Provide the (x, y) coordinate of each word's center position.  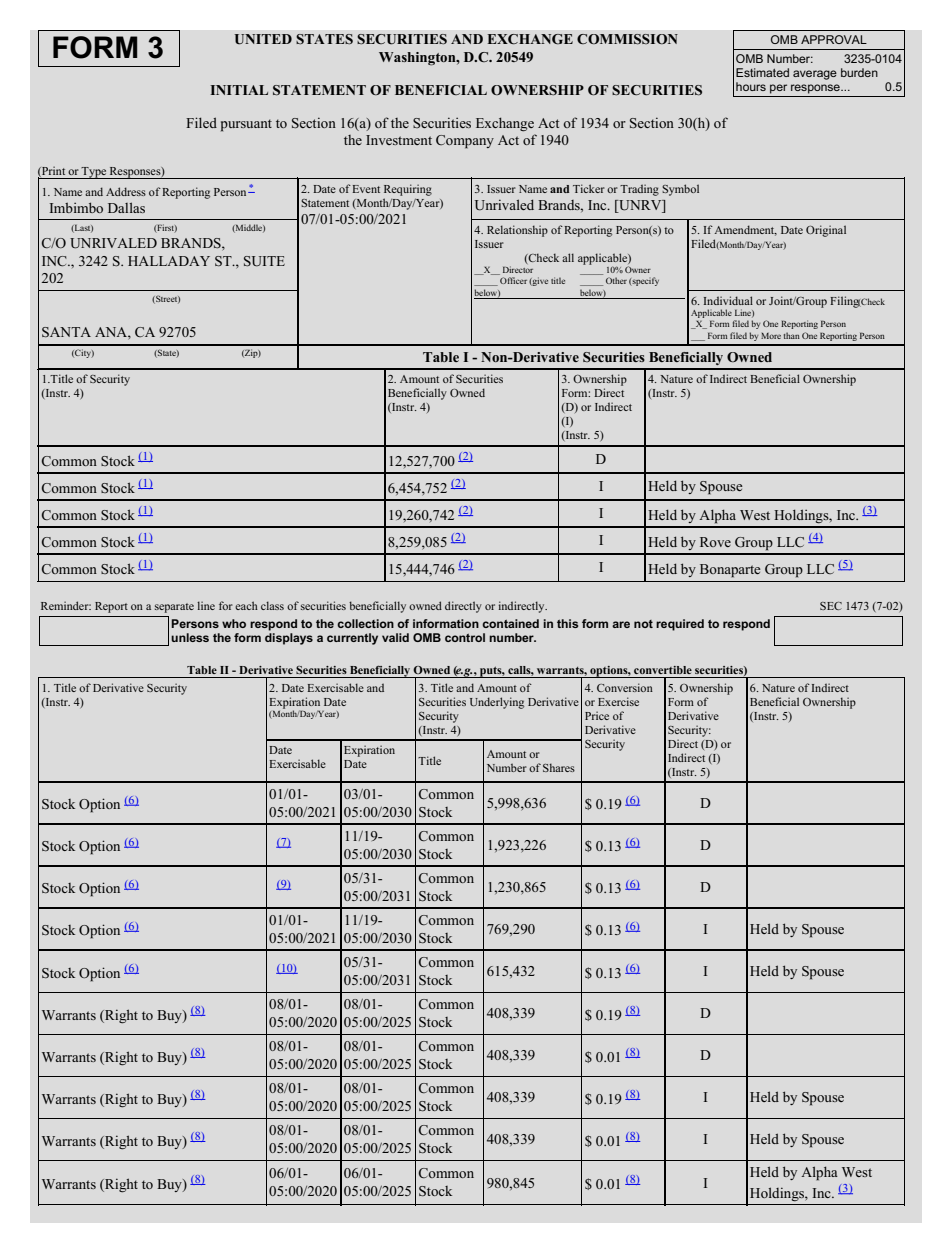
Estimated (762, 72)
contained (510, 623)
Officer (513, 280)
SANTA (66, 332)
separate (174, 608)
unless (190, 637)
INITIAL (239, 90)
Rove (715, 542)
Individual (728, 300)
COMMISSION (627, 39)
